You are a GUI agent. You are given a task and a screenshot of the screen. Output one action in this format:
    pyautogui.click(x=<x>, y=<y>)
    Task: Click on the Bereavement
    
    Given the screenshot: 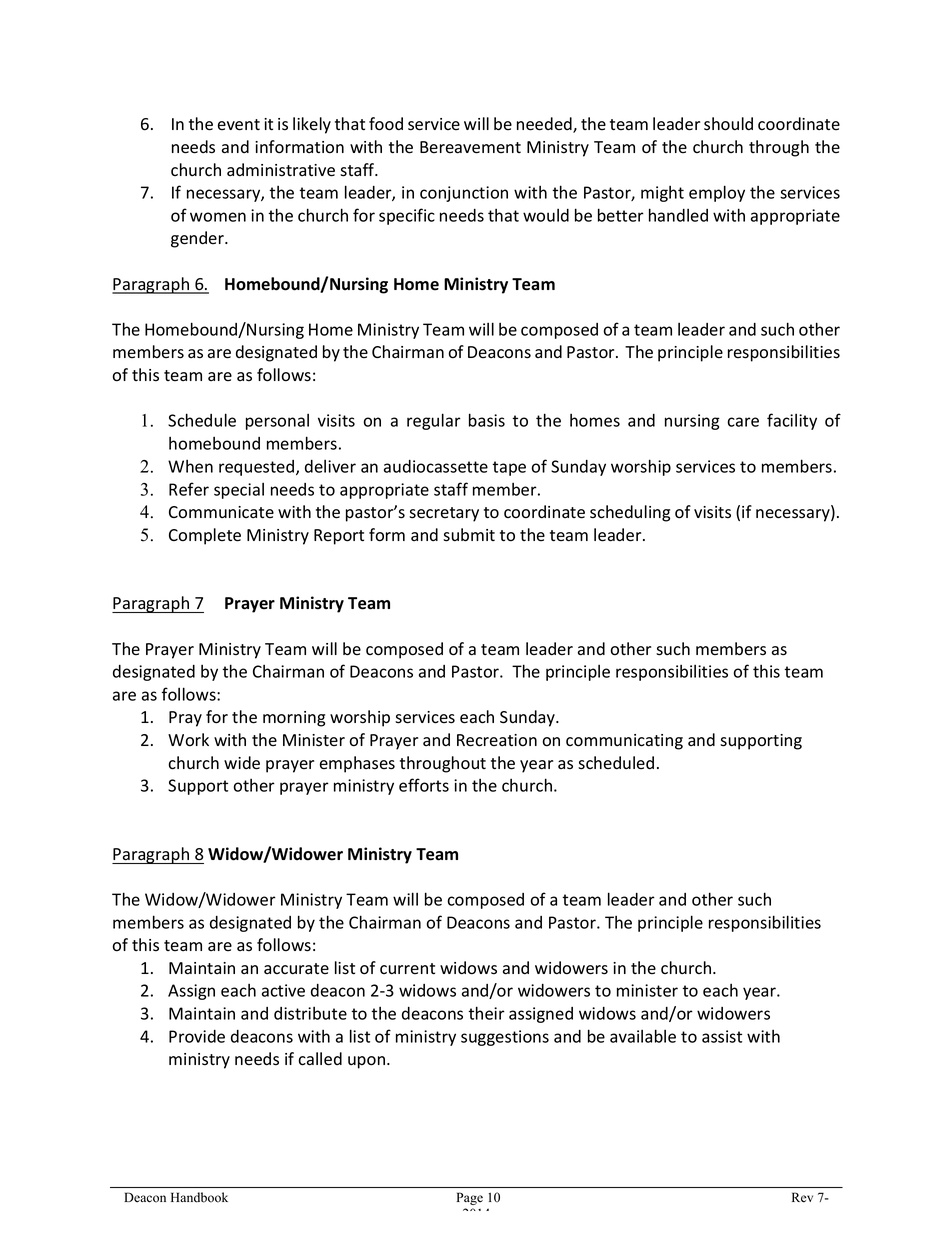 What is the action you would take?
    pyautogui.click(x=470, y=147)
